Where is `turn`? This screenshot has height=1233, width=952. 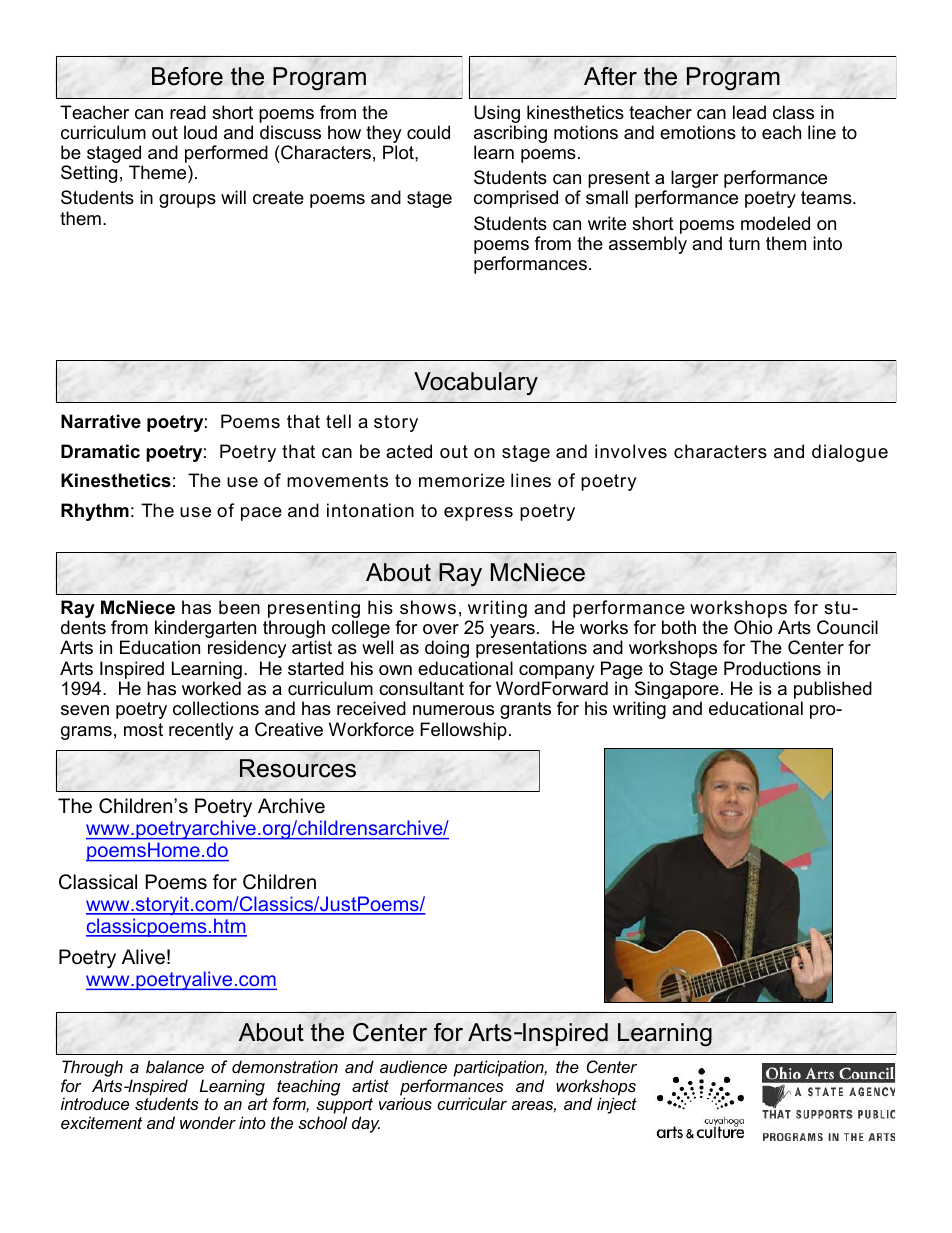 turn is located at coordinates (744, 243).
